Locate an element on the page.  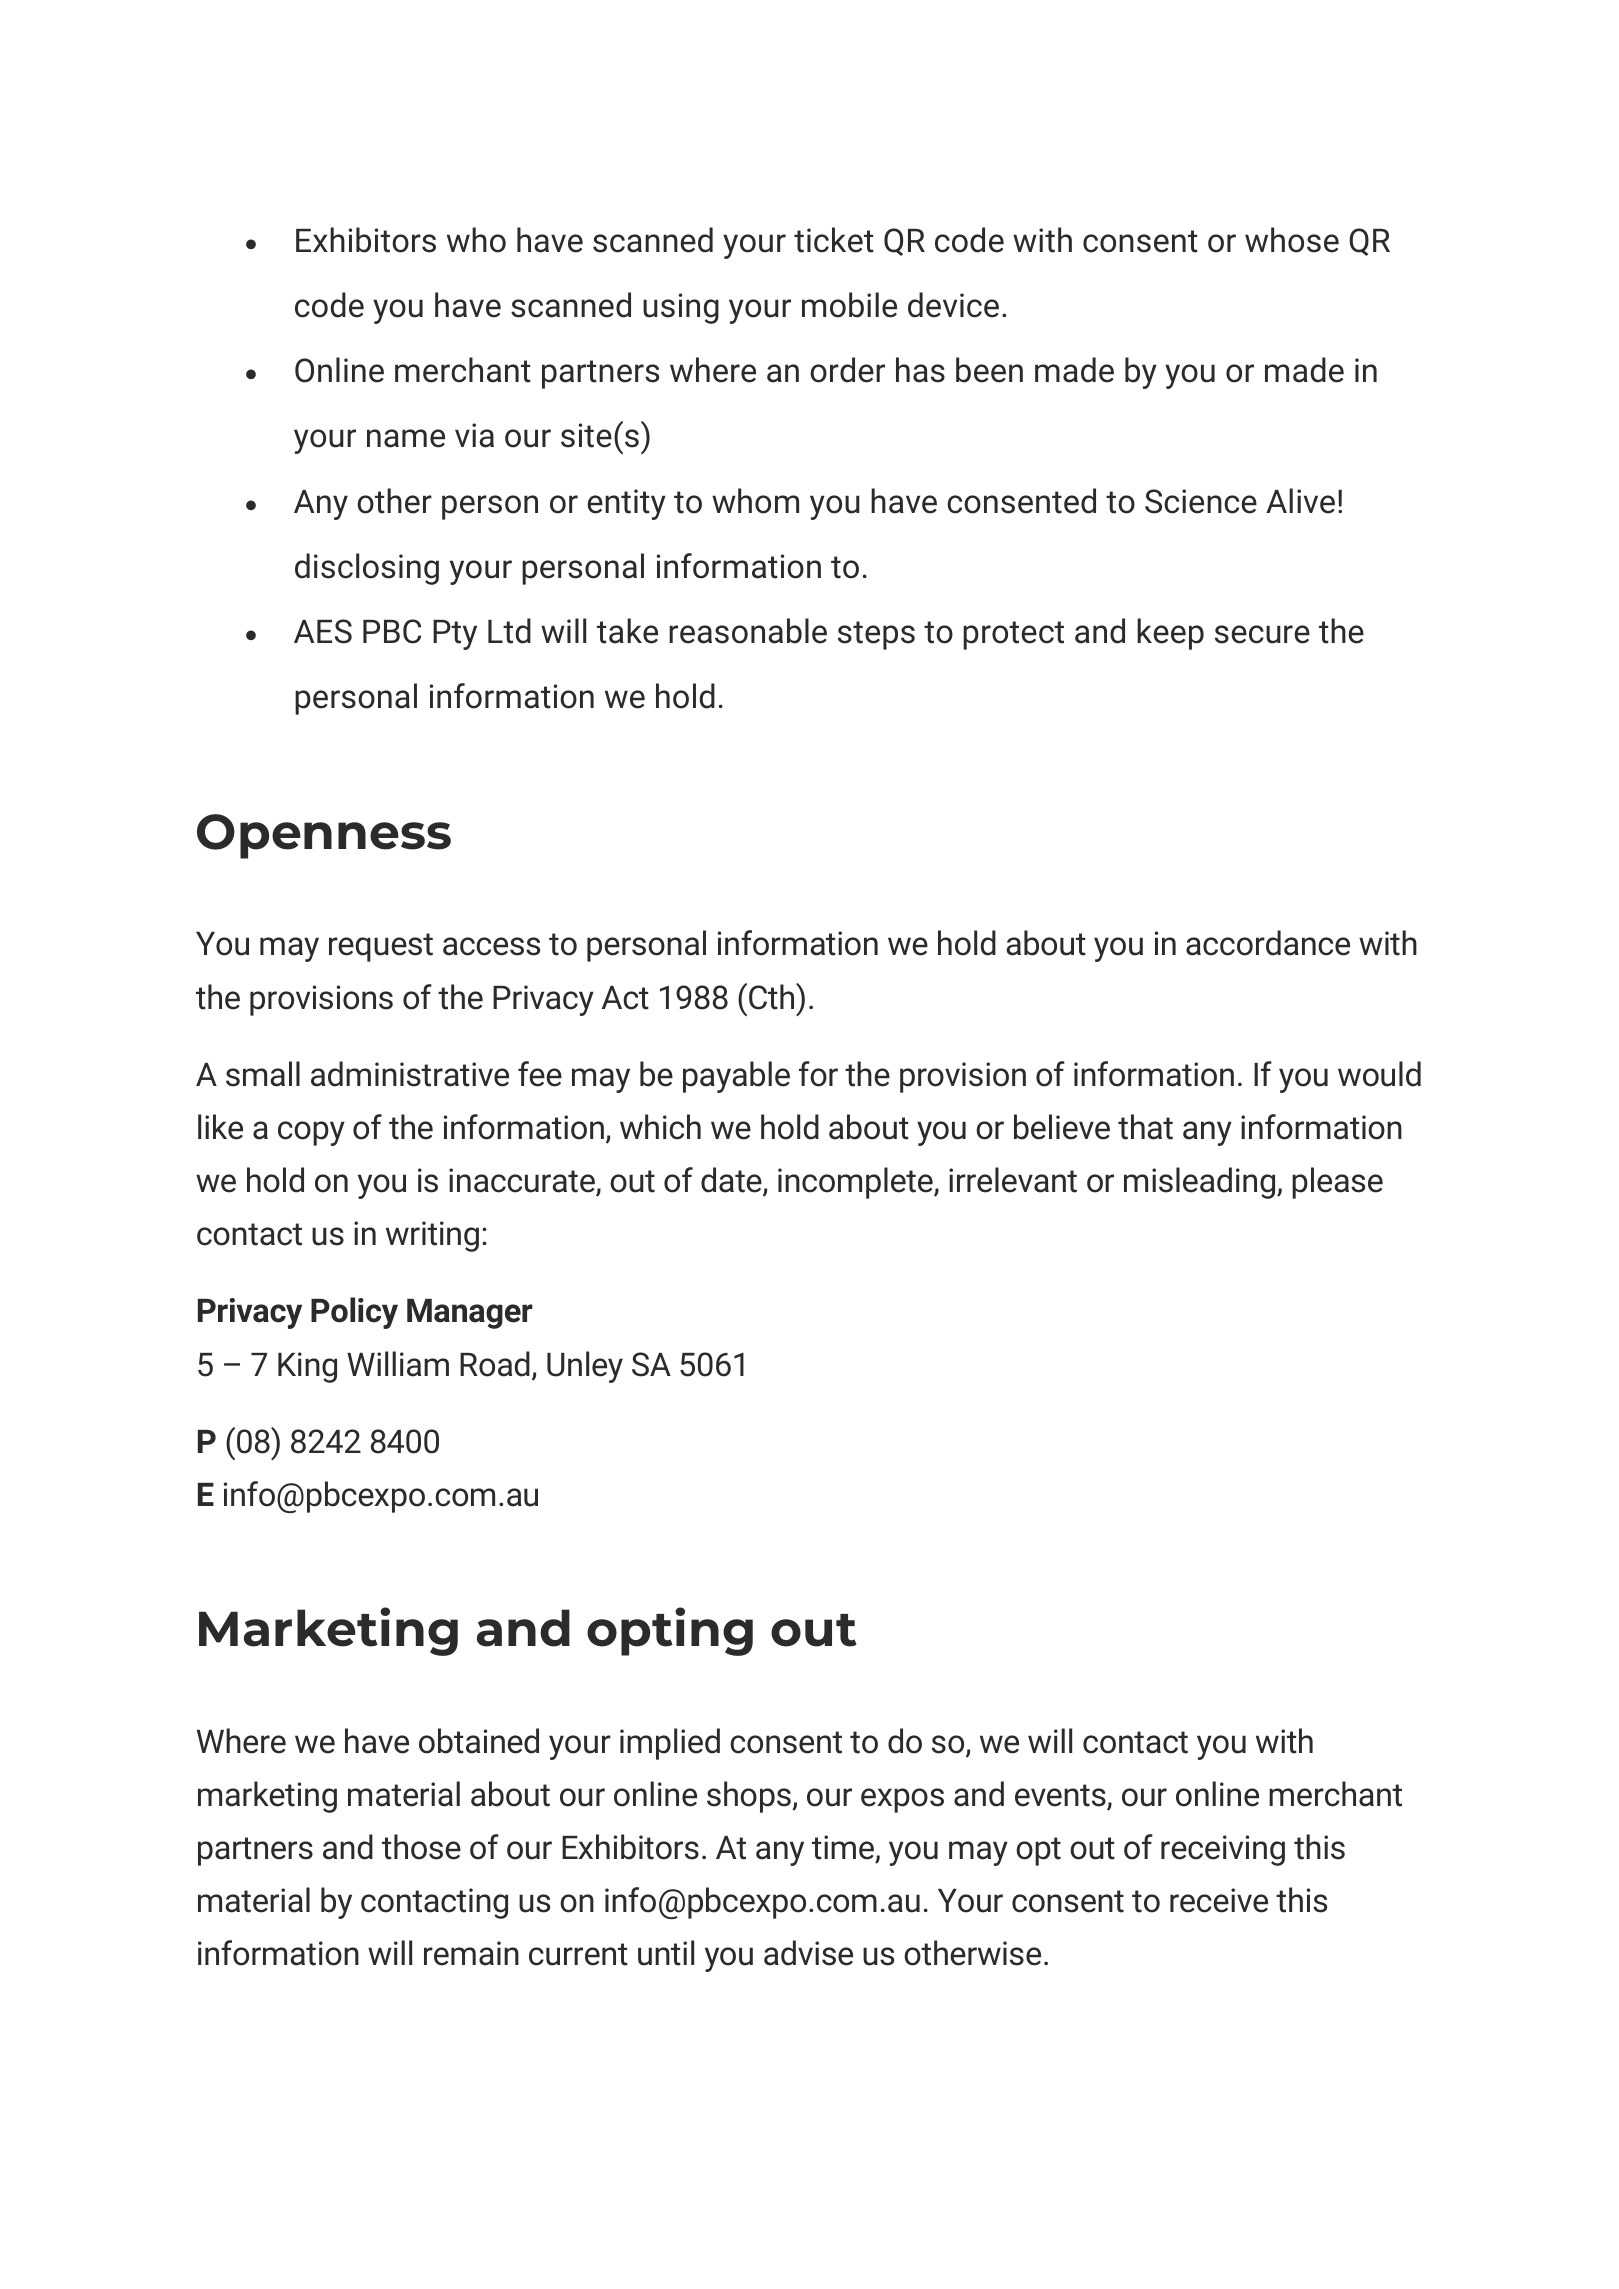
whose is located at coordinates (1292, 240).
